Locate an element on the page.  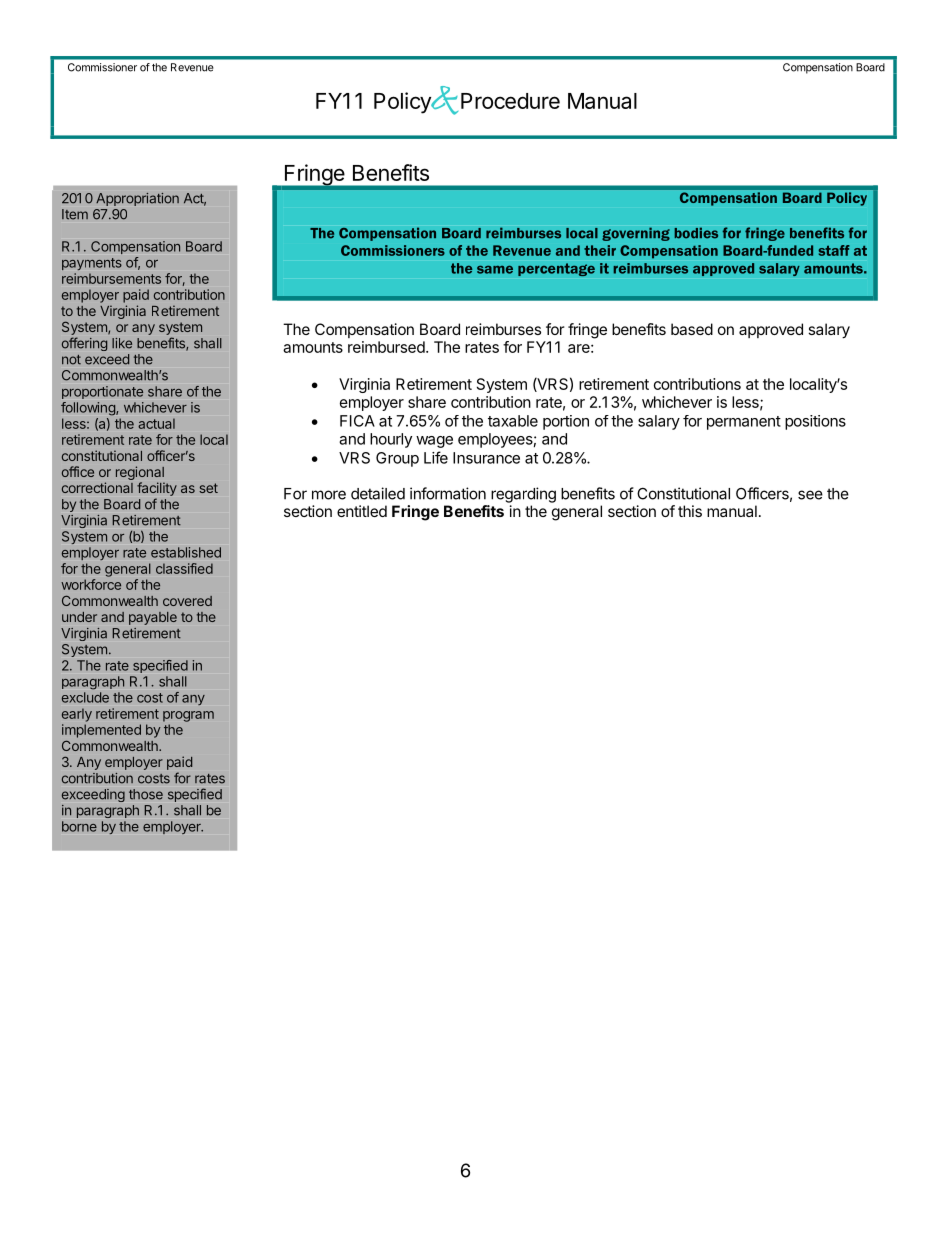
entitled is located at coordinates (362, 511).
